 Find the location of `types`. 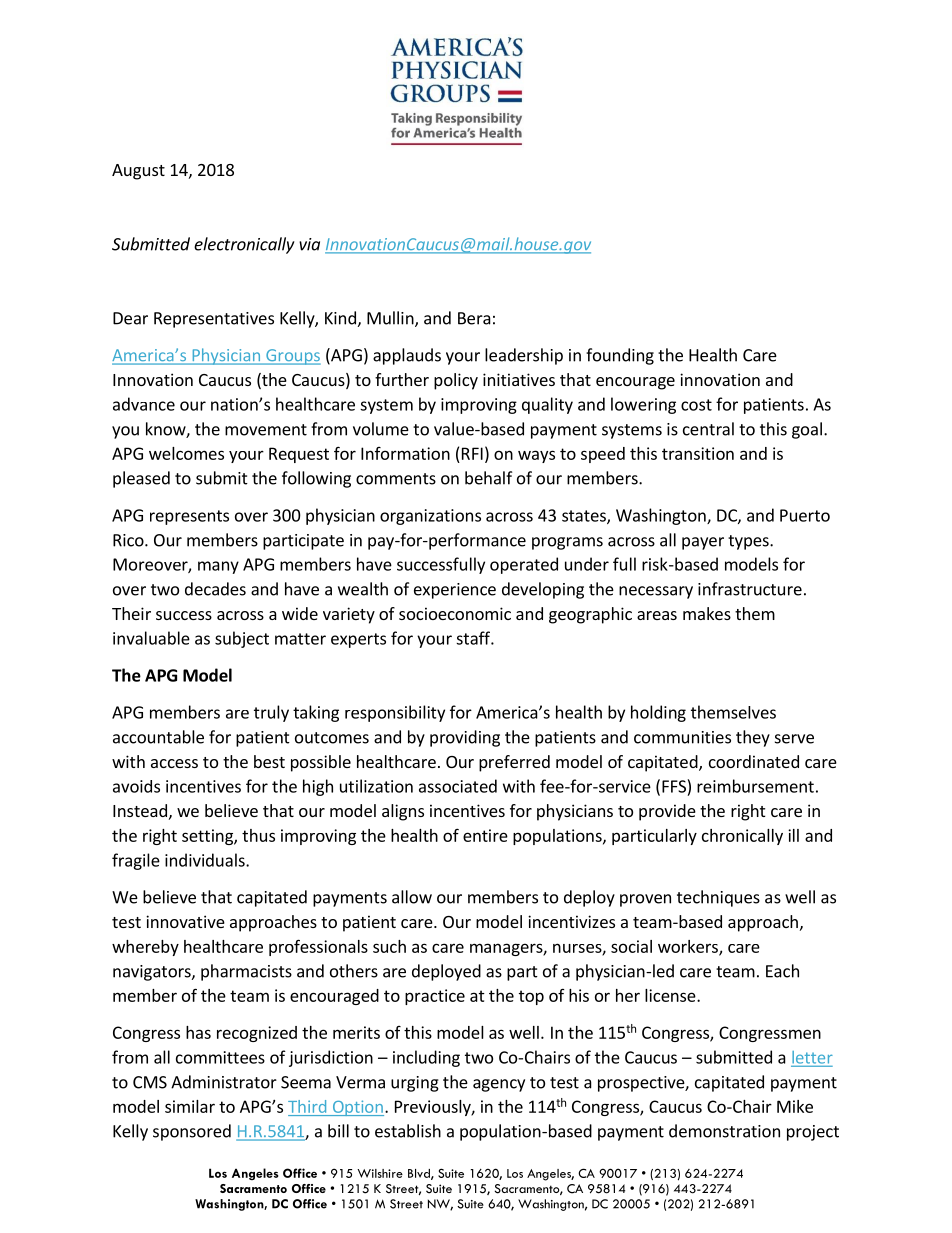

types is located at coordinates (749, 542).
